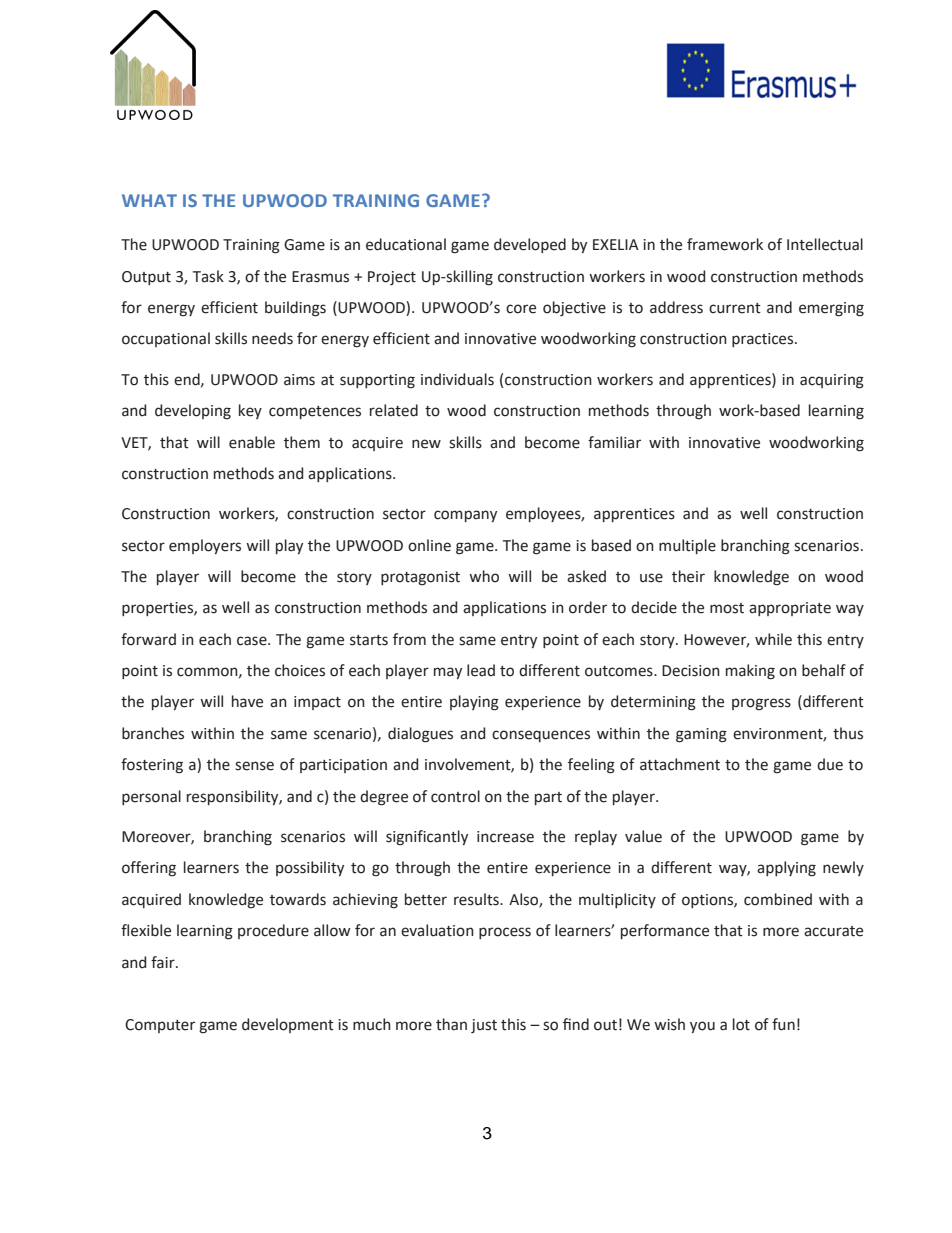 The width and height of the page is (952, 1233). Describe the element at coordinates (288, 1025) in the page. I see `development` at that location.
